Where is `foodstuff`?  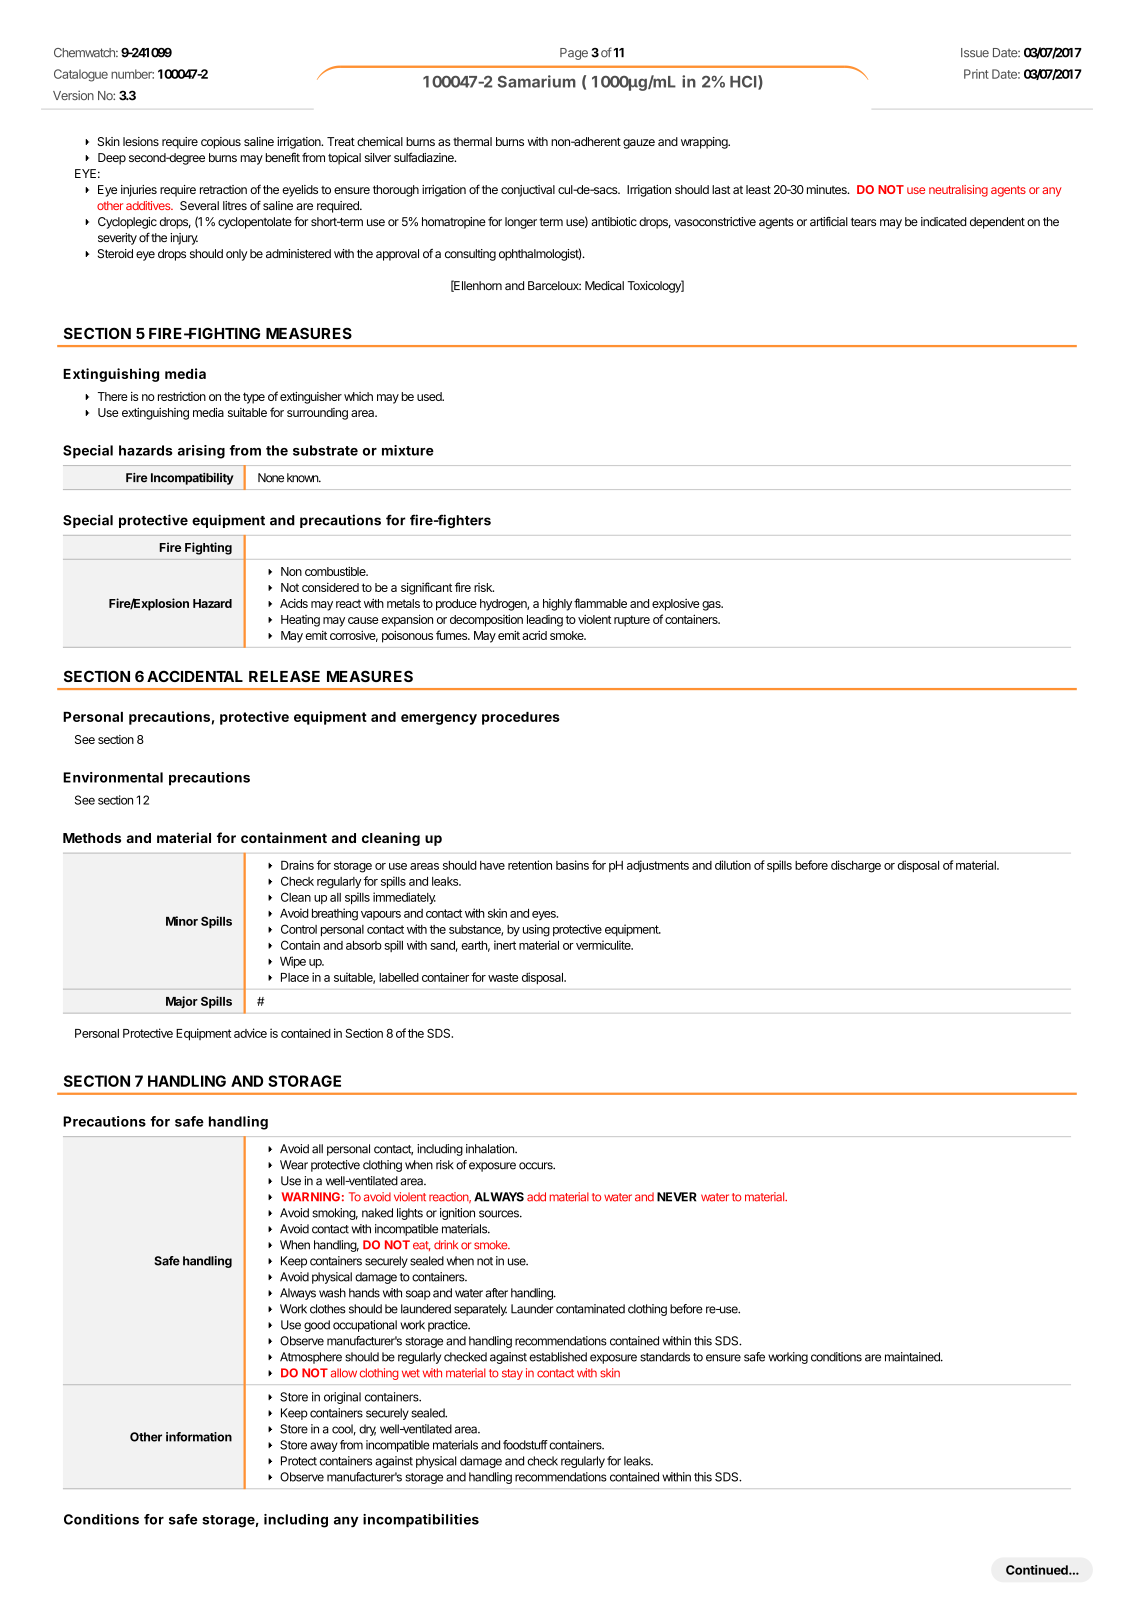
foodstuff is located at coordinates (525, 1445).
